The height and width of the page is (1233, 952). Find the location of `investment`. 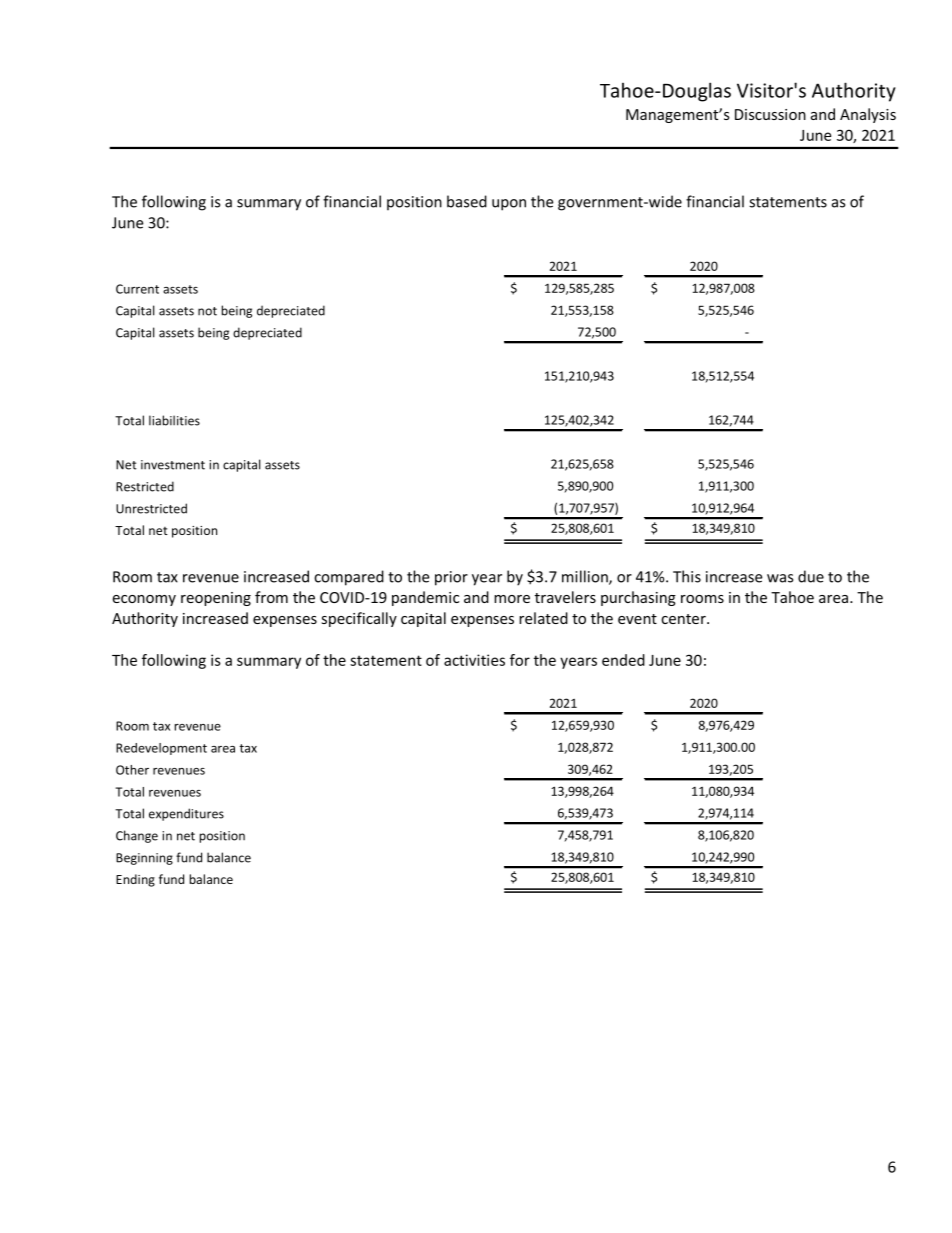

investment is located at coordinates (173, 465).
